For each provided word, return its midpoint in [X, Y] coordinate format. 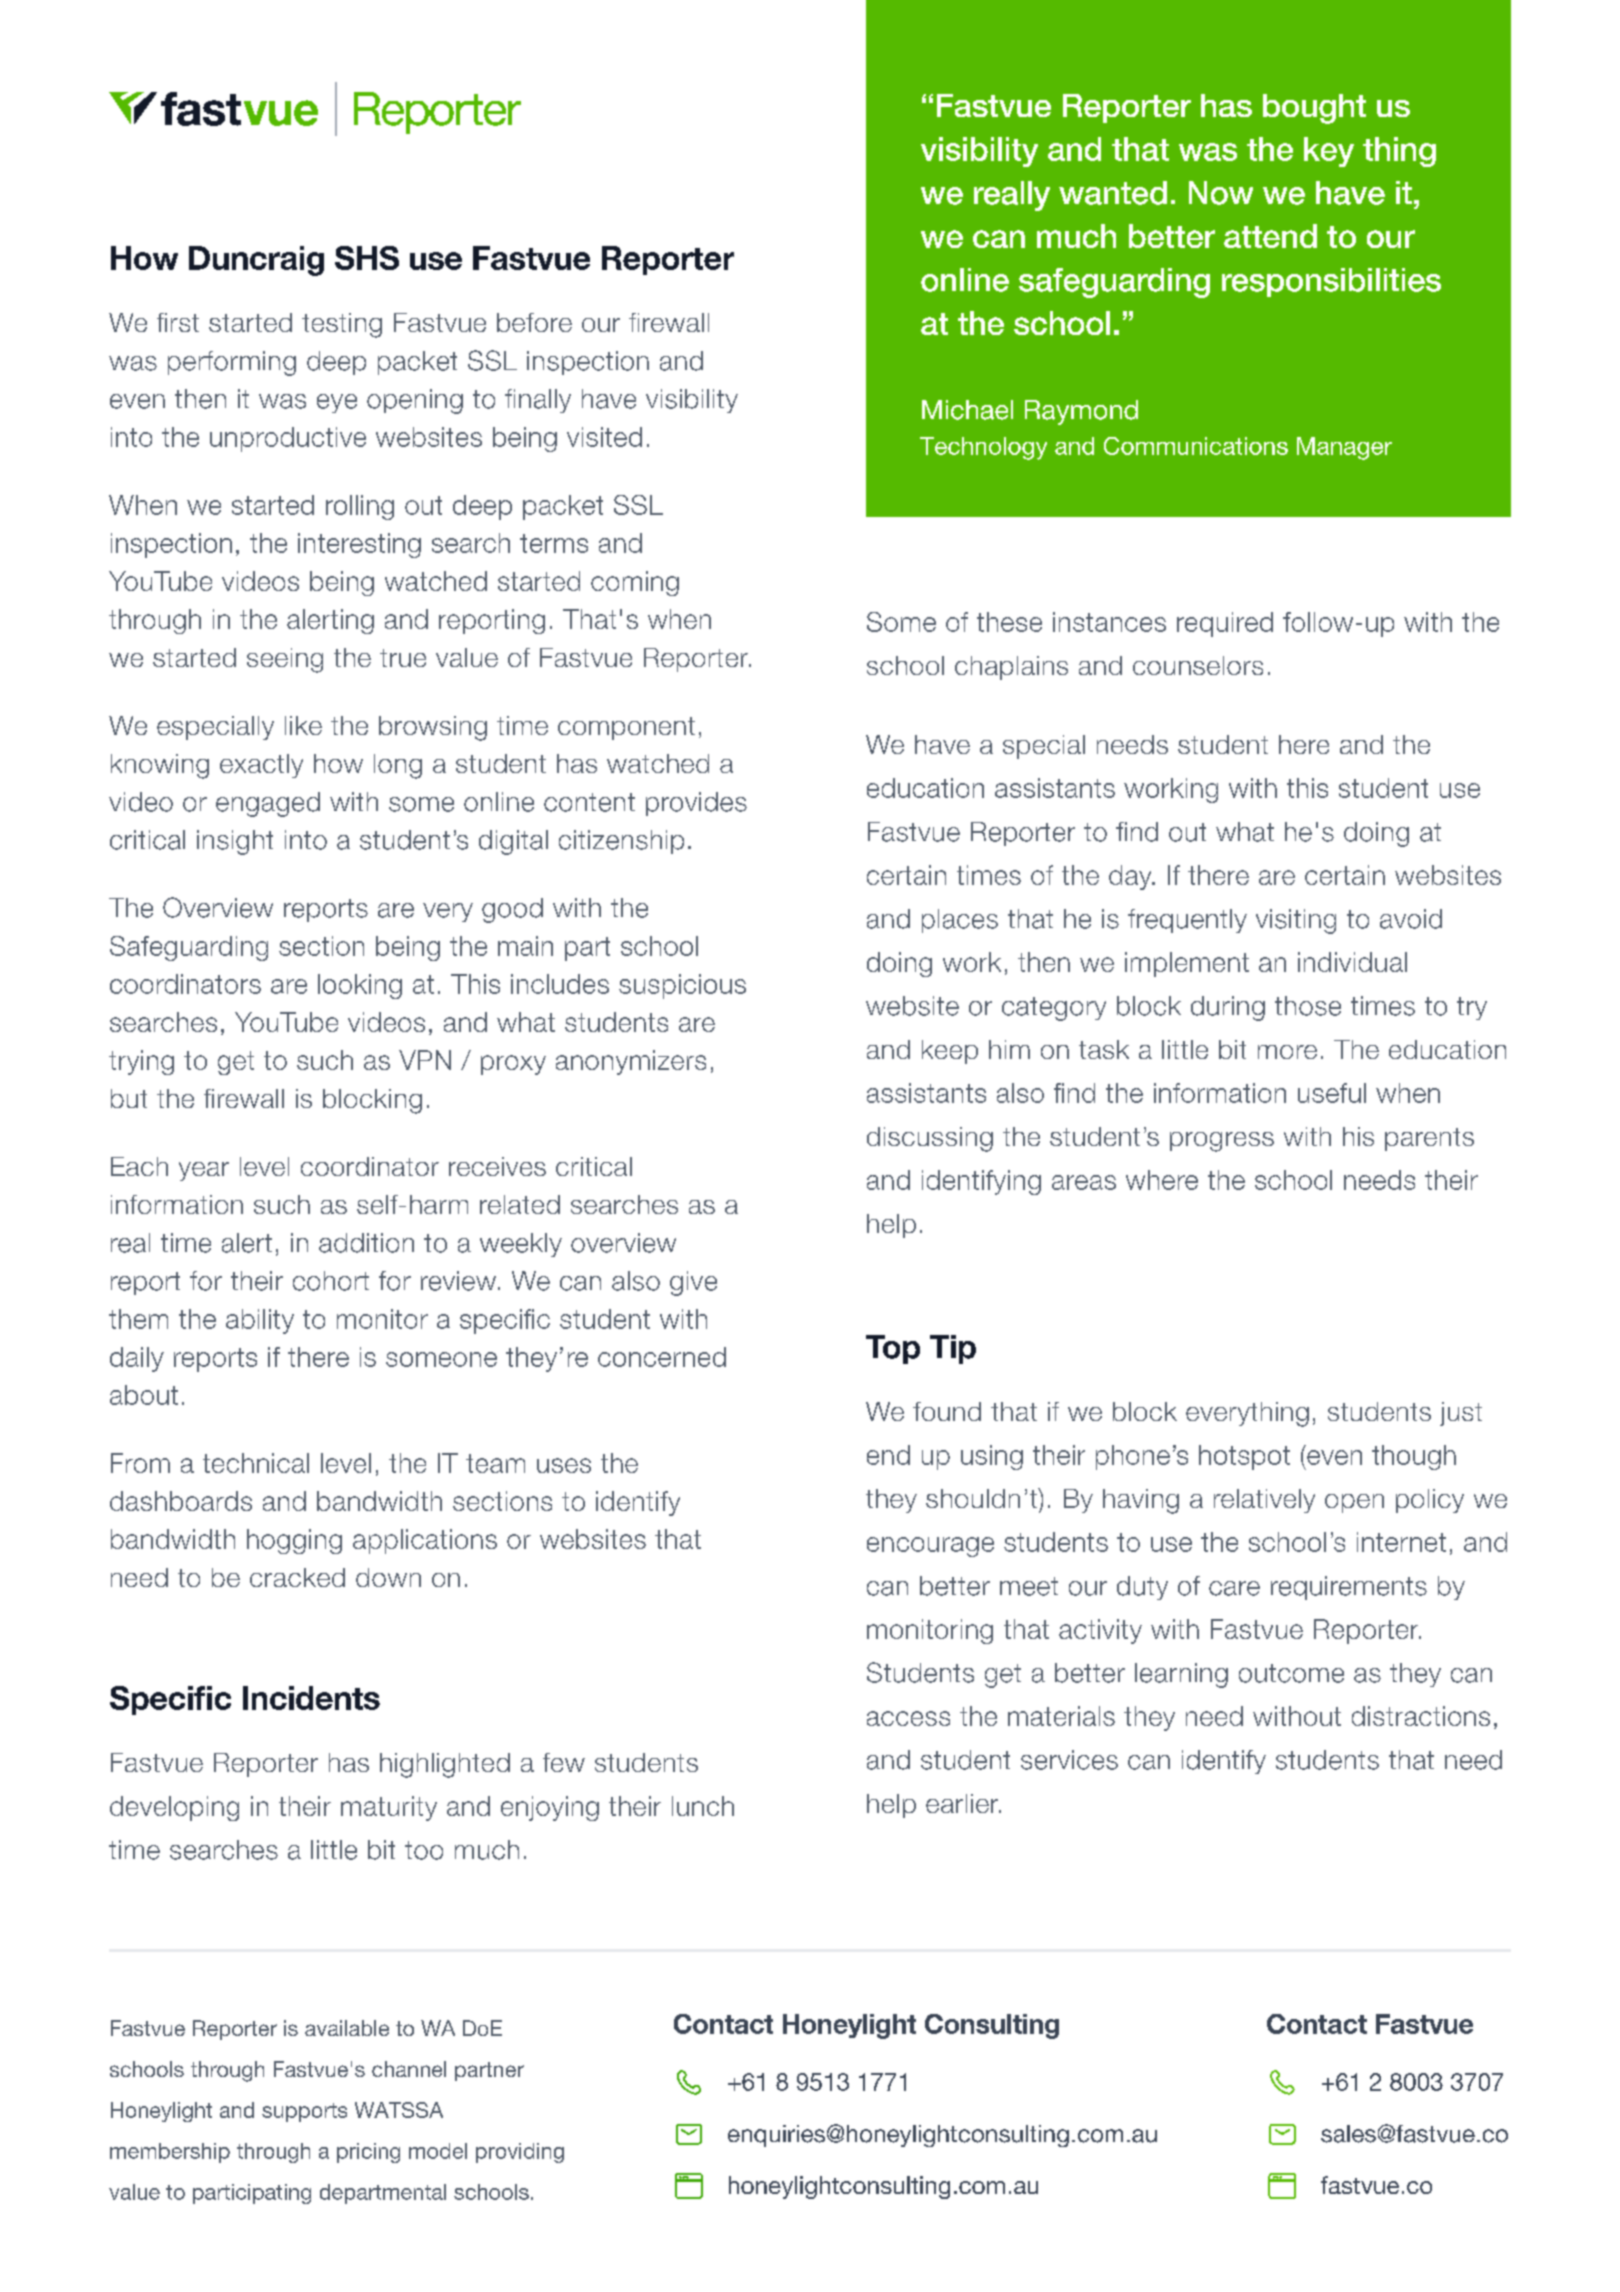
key [1329, 152]
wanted [1113, 193]
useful [1332, 1093]
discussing [930, 1139]
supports [304, 2112]
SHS [367, 258]
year [204, 1171]
